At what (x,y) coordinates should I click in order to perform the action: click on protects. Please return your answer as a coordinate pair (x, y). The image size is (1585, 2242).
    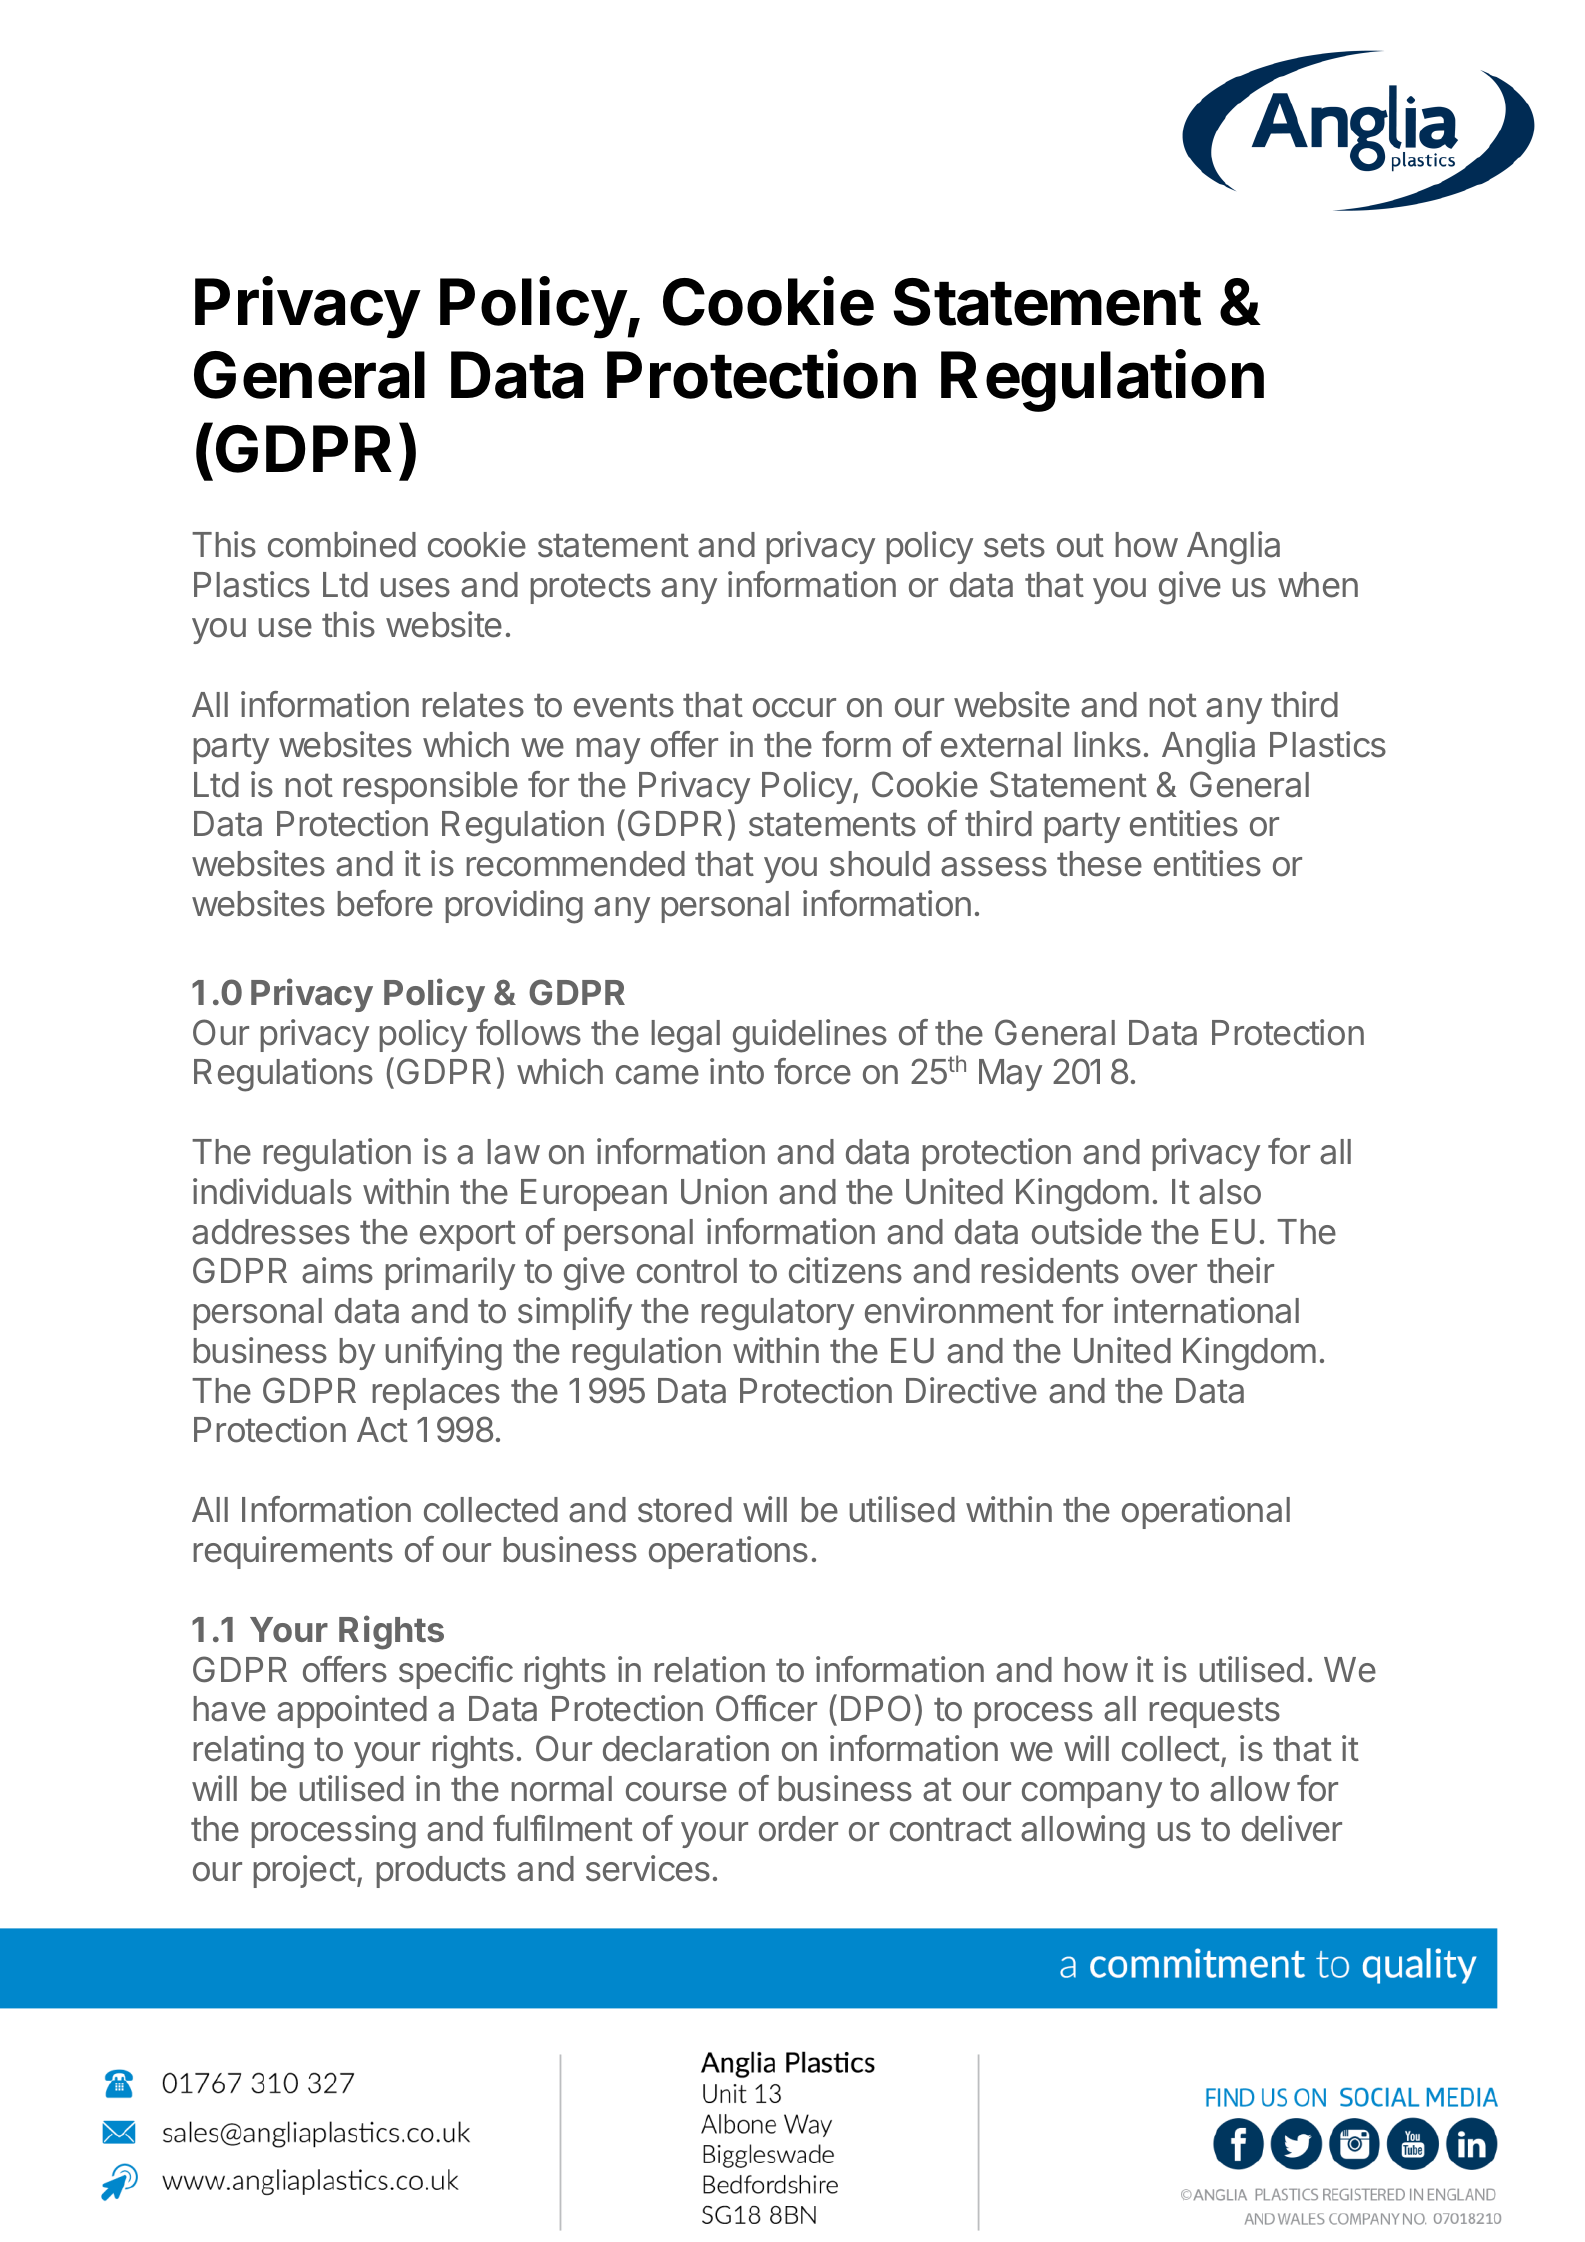
    Looking at the image, I should click on (590, 588).
